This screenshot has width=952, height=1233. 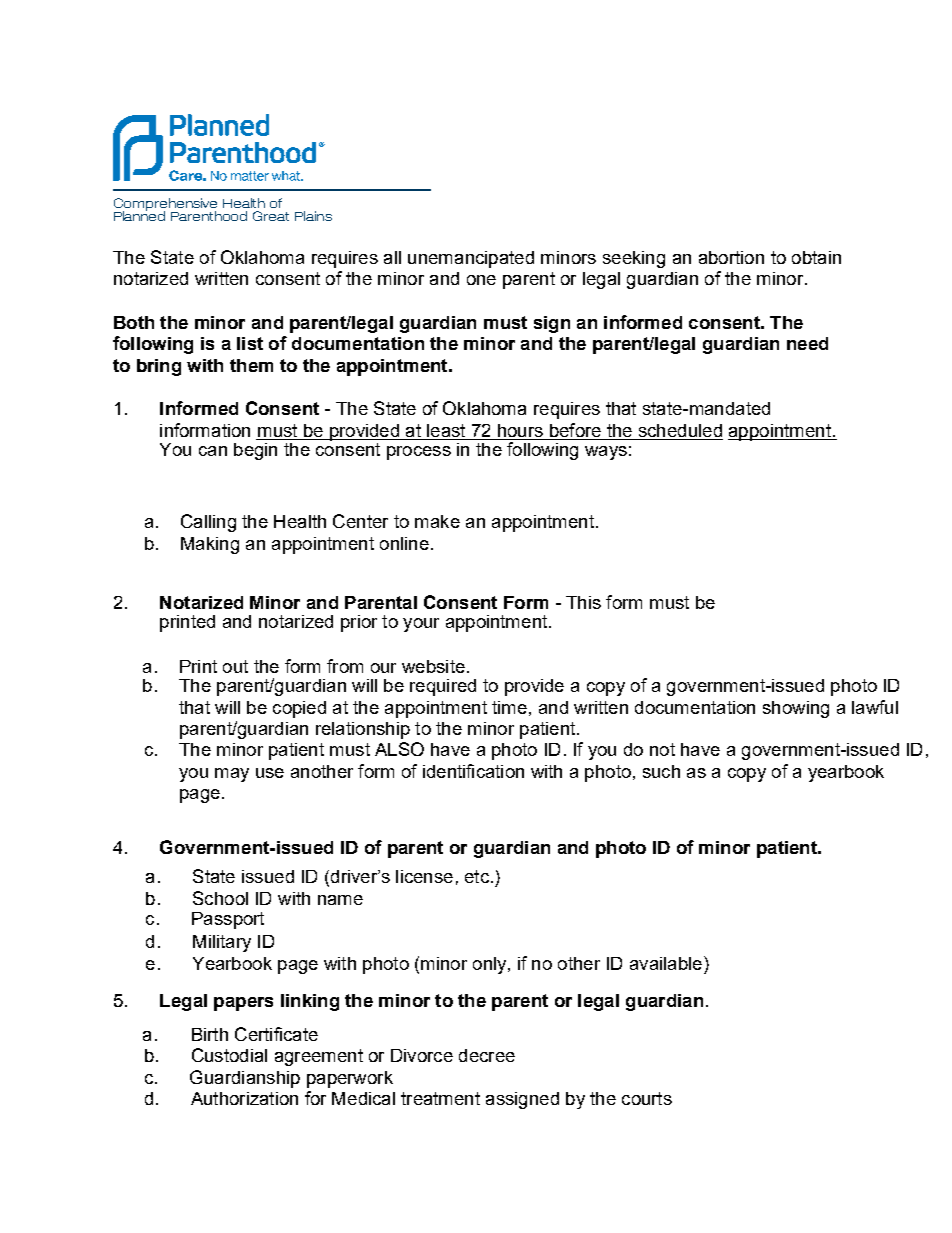 What do you see at coordinates (271, 216) in the screenshot?
I see `Great` at bounding box center [271, 216].
